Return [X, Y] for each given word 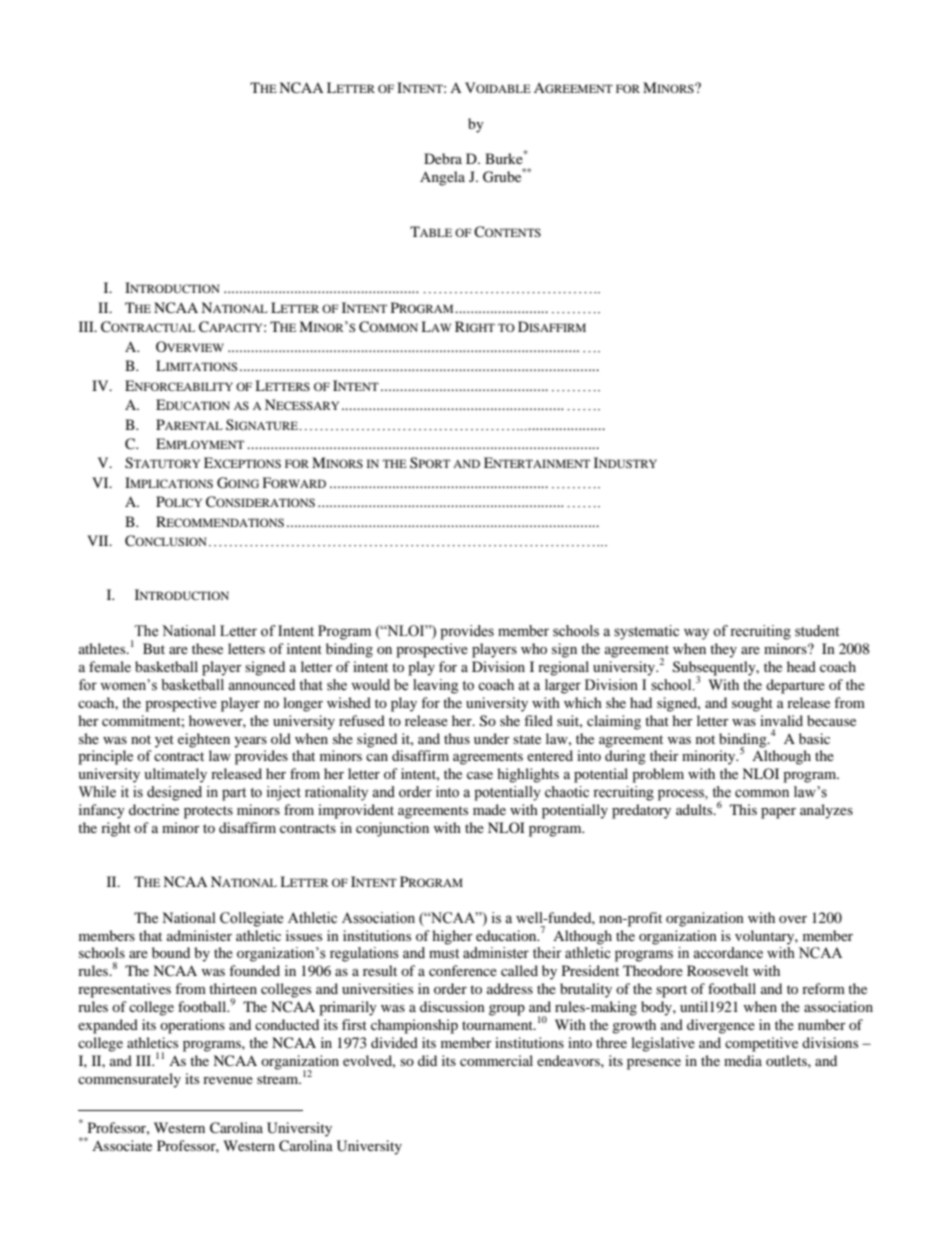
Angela [442, 178]
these [207, 648]
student [817, 631]
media [743, 1060]
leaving [435, 686]
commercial [496, 1060]
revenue [228, 1080]
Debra [443, 158]
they [723, 650]
